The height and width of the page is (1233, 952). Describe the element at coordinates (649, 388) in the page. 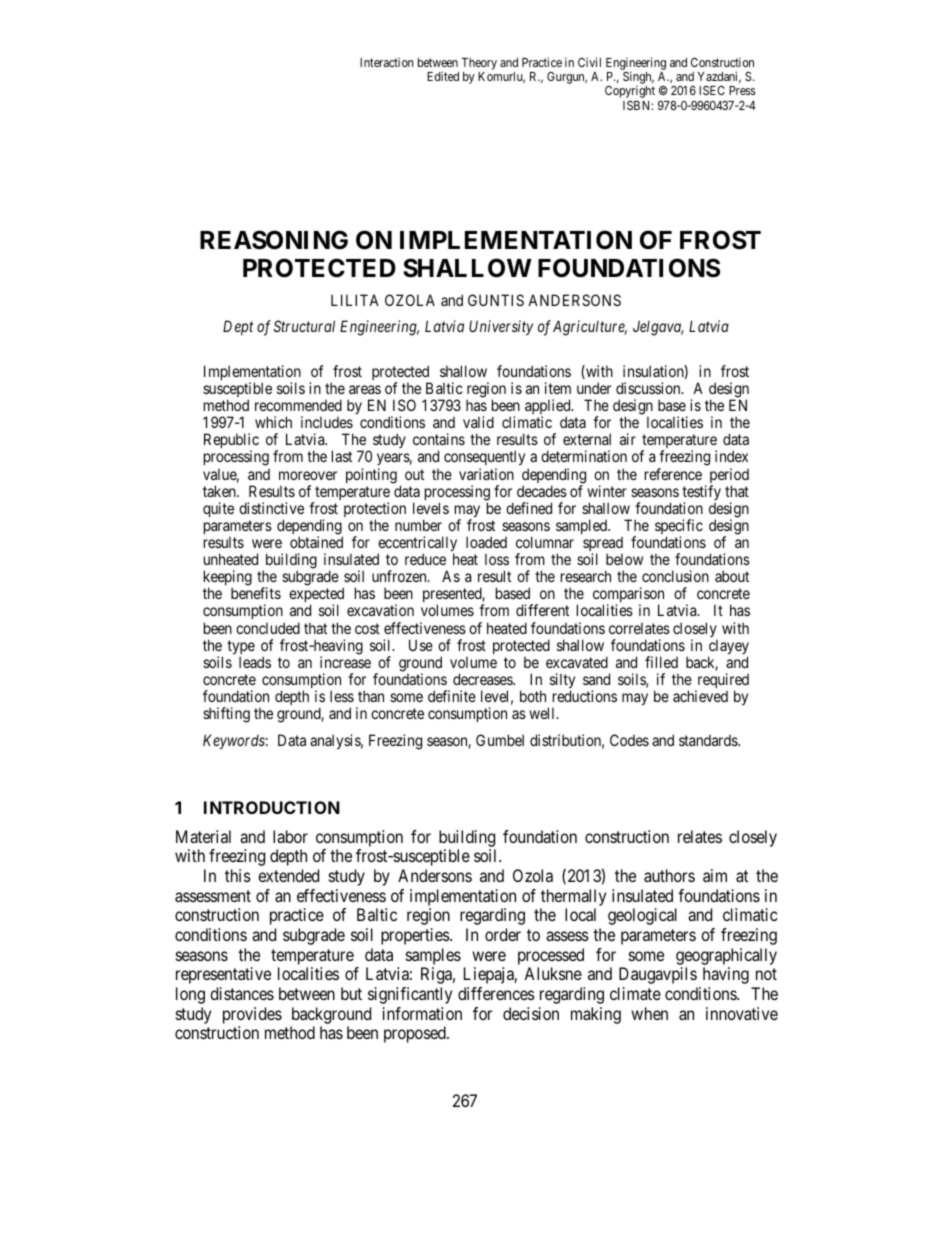

I see `discussion` at that location.
